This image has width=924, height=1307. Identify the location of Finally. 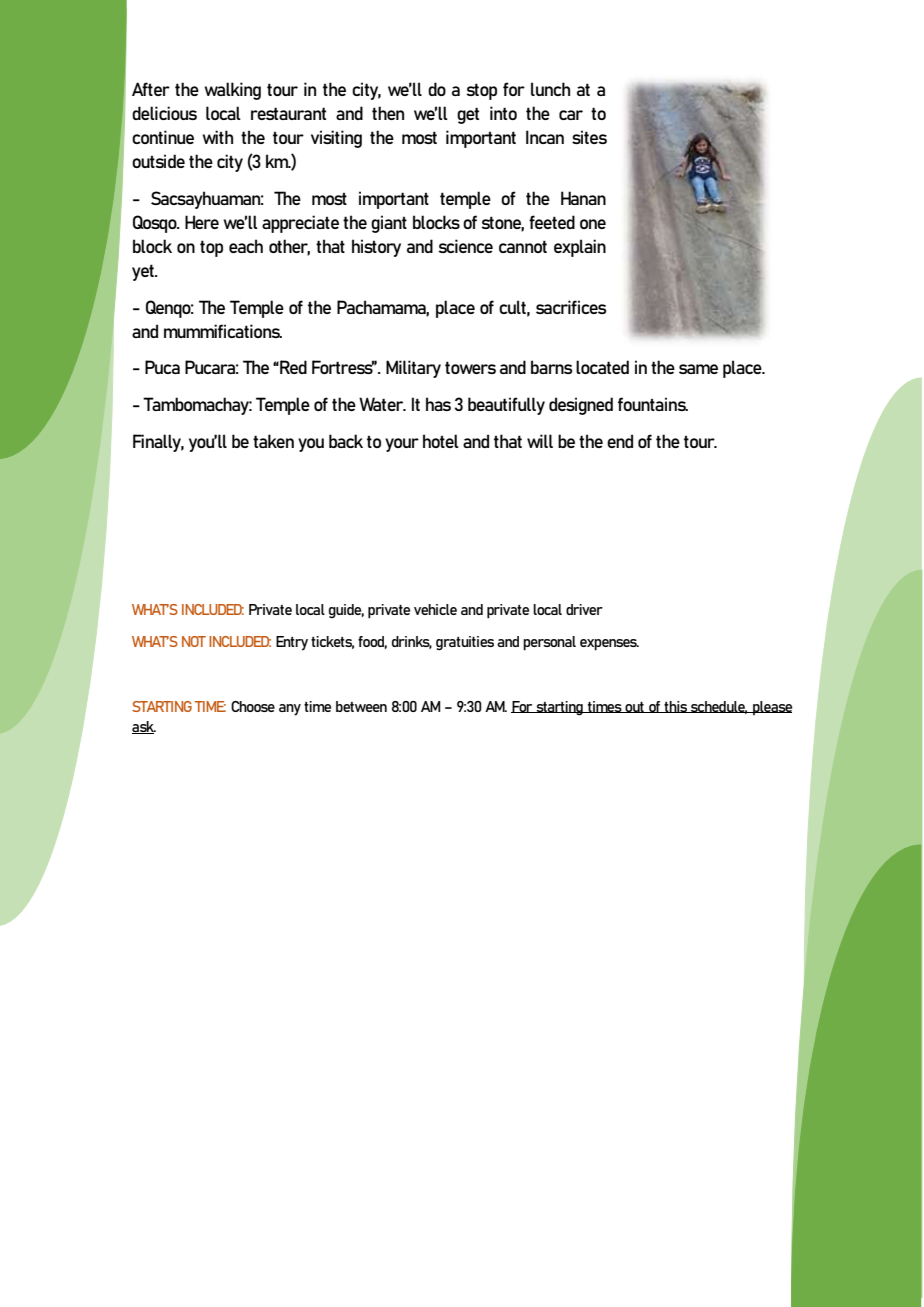
(158, 443).
